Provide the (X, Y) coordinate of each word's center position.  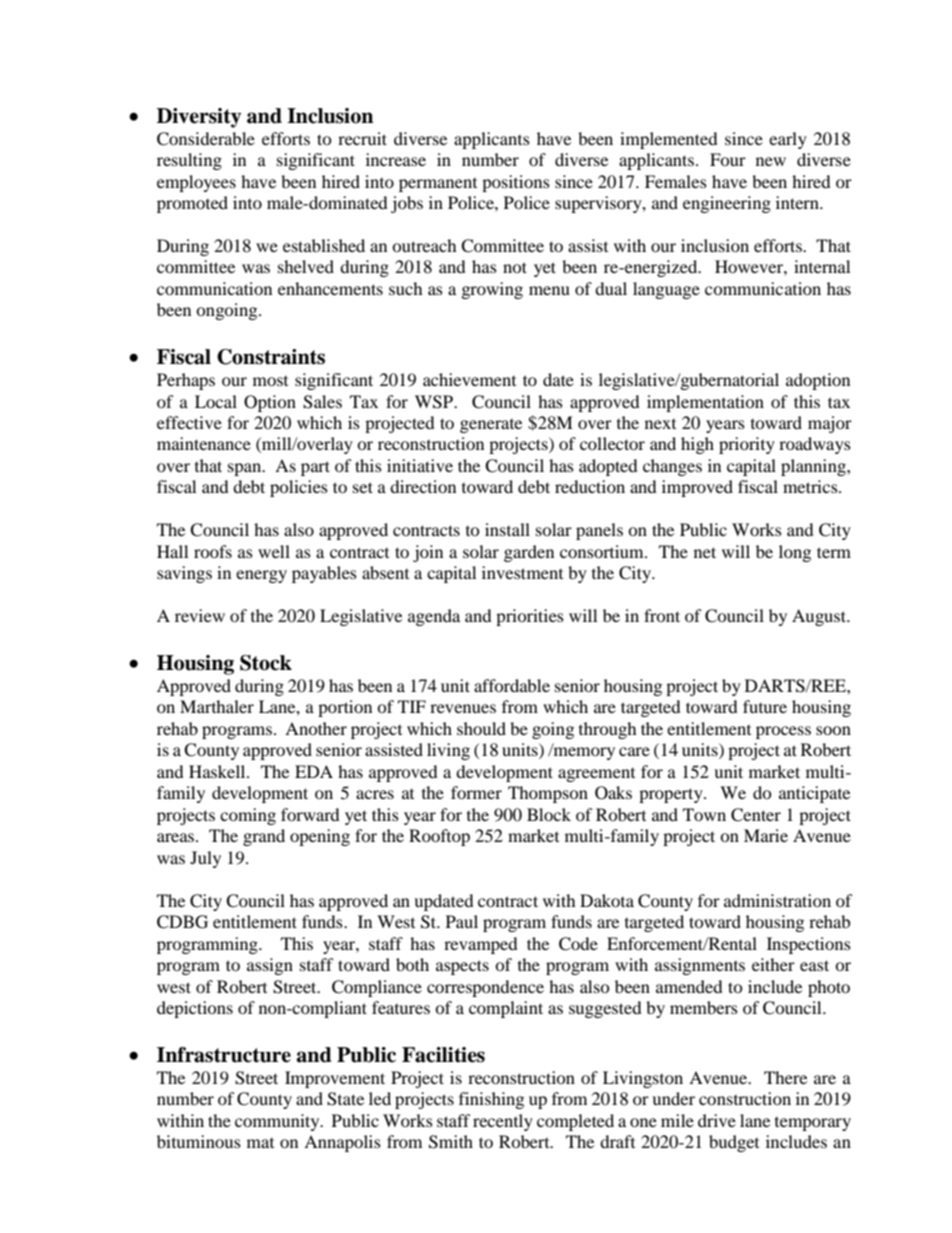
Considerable (206, 139)
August (820, 617)
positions (516, 183)
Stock (266, 663)
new (771, 161)
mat (260, 1143)
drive (717, 1120)
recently (503, 1122)
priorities (530, 617)
